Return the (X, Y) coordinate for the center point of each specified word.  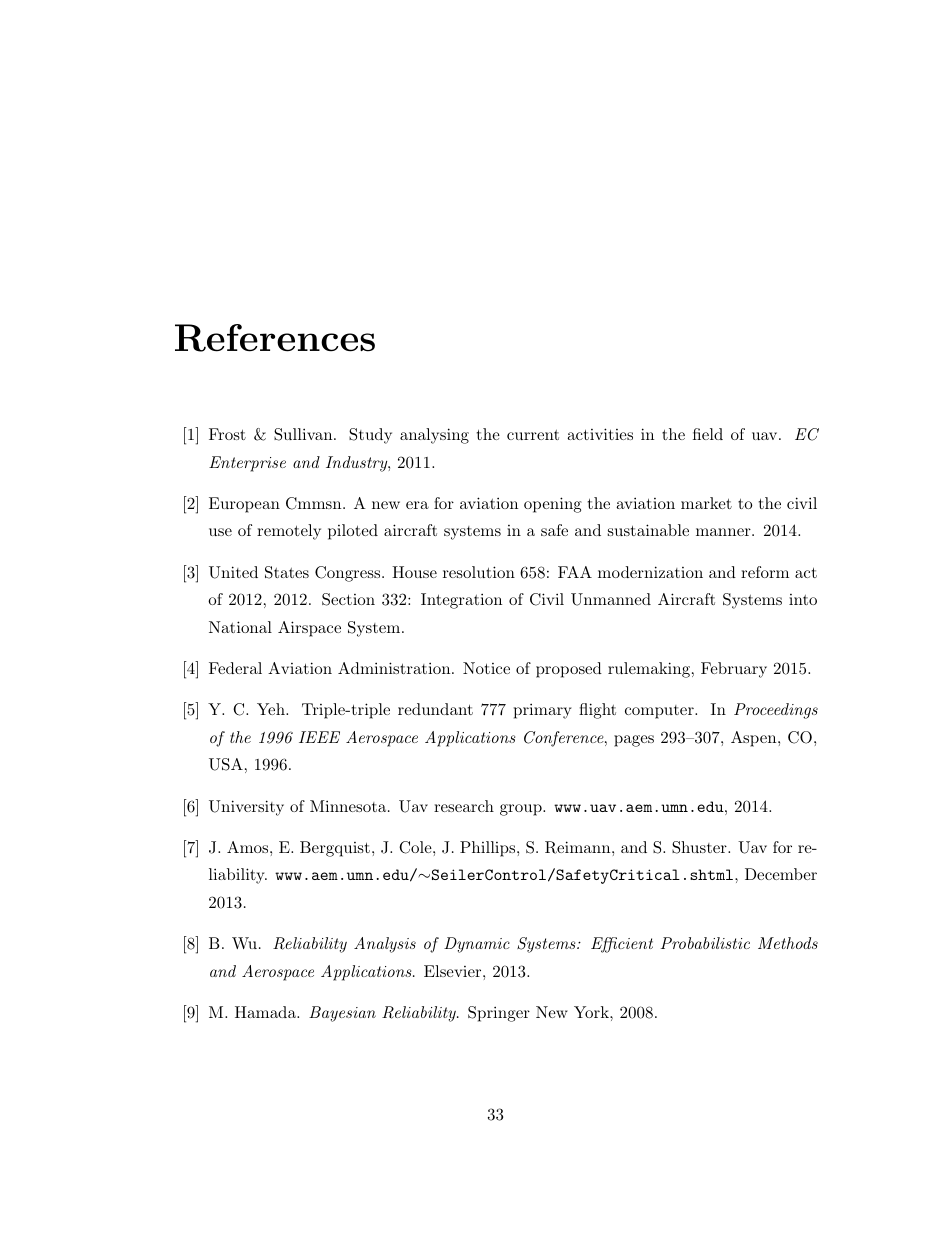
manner (723, 532)
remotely (289, 532)
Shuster (699, 847)
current (533, 435)
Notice (486, 668)
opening (553, 505)
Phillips (487, 849)
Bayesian (342, 1014)
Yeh (272, 709)
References (275, 338)
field (708, 434)
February (734, 670)
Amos (249, 847)
